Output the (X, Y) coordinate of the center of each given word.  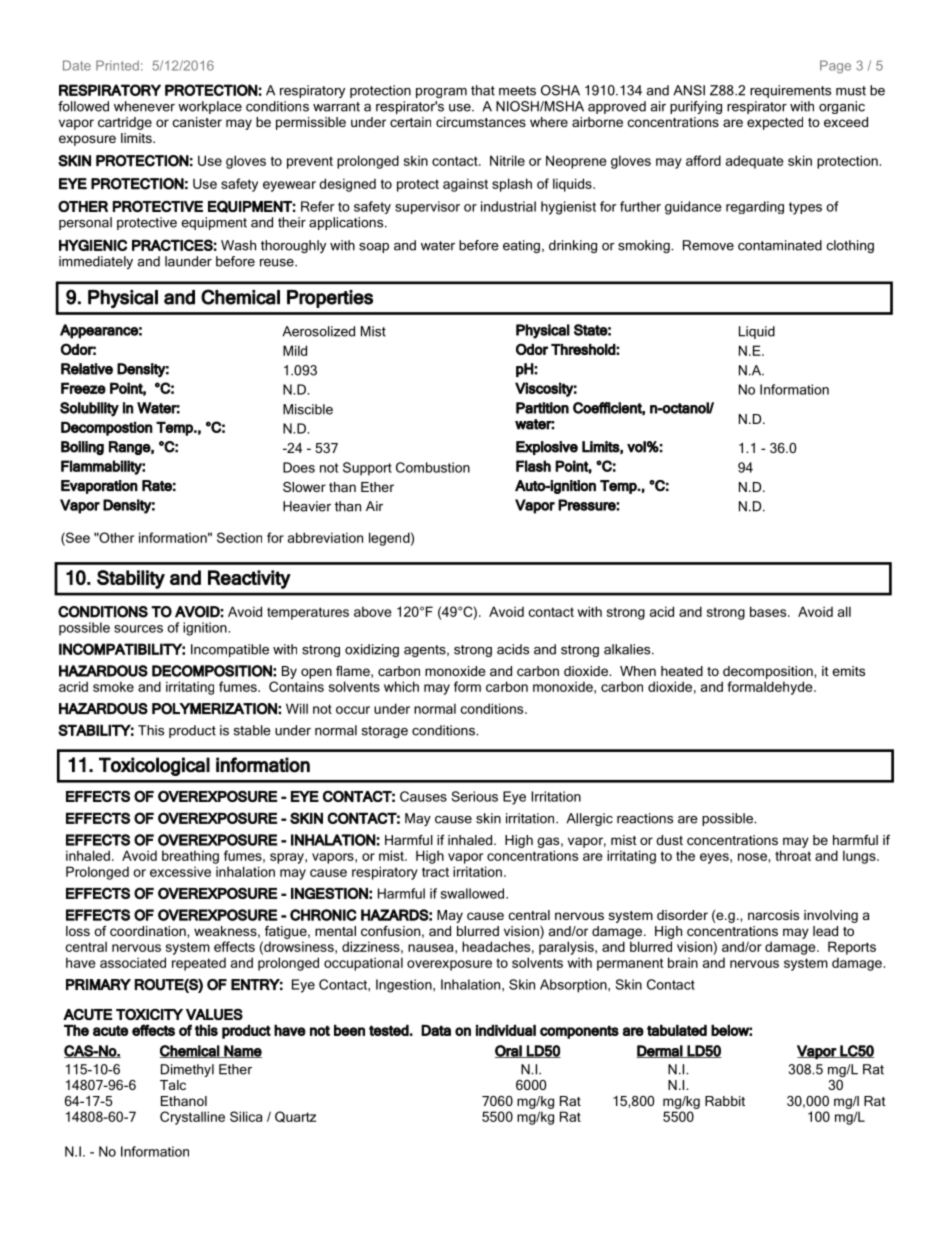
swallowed (474, 893)
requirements (790, 91)
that (483, 90)
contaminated (780, 245)
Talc (173, 1085)
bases (769, 611)
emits (848, 671)
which (401, 686)
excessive (180, 871)
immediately (96, 262)
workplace (210, 107)
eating (521, 246)
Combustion (433, 467)
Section (239, 537)
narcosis (773, 915)
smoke (113, 686)
